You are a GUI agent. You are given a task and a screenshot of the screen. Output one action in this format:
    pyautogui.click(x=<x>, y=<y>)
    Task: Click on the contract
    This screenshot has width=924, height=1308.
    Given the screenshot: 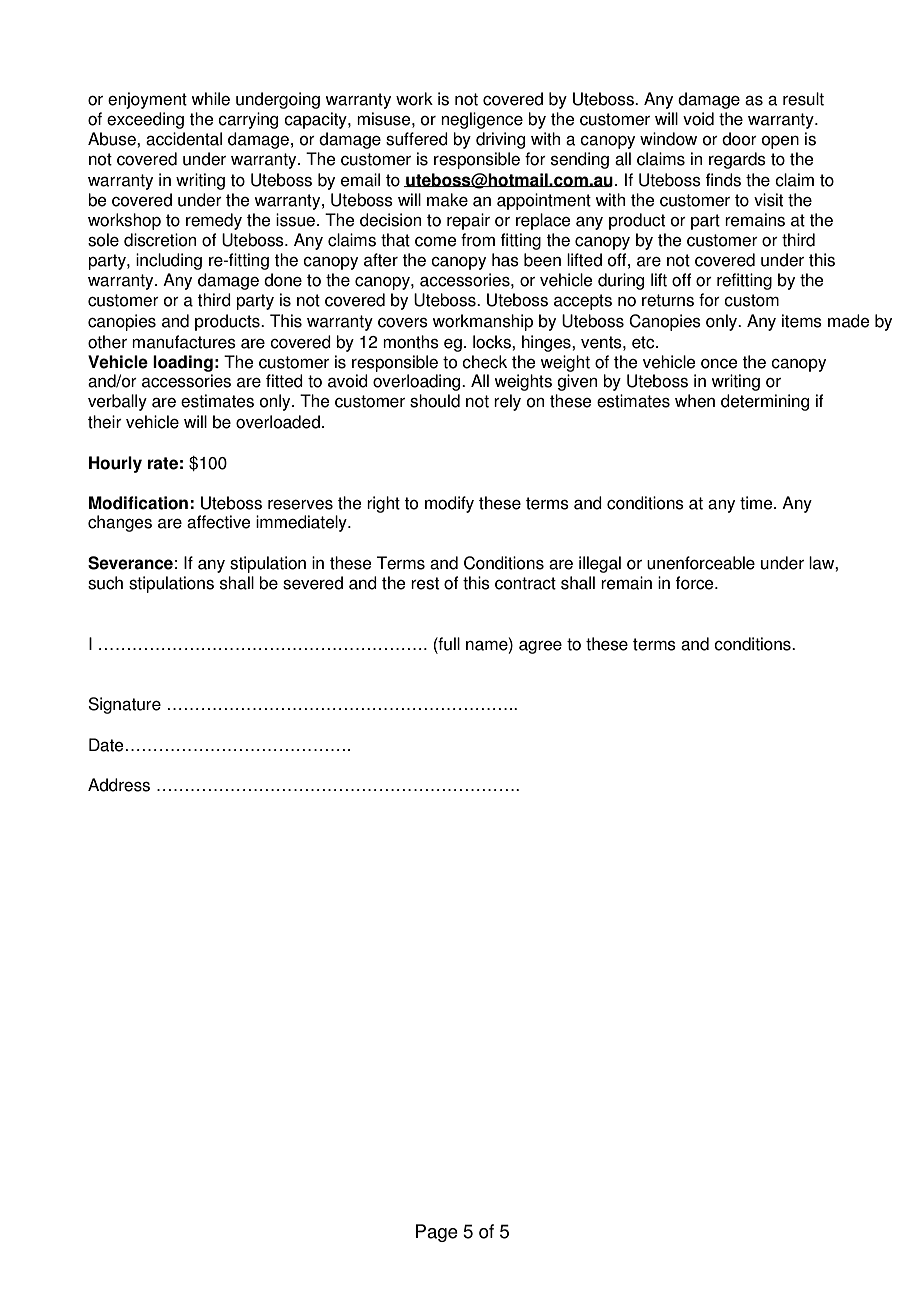 What is the action you would take?
    pyautogui.click(x=525, y=583)
